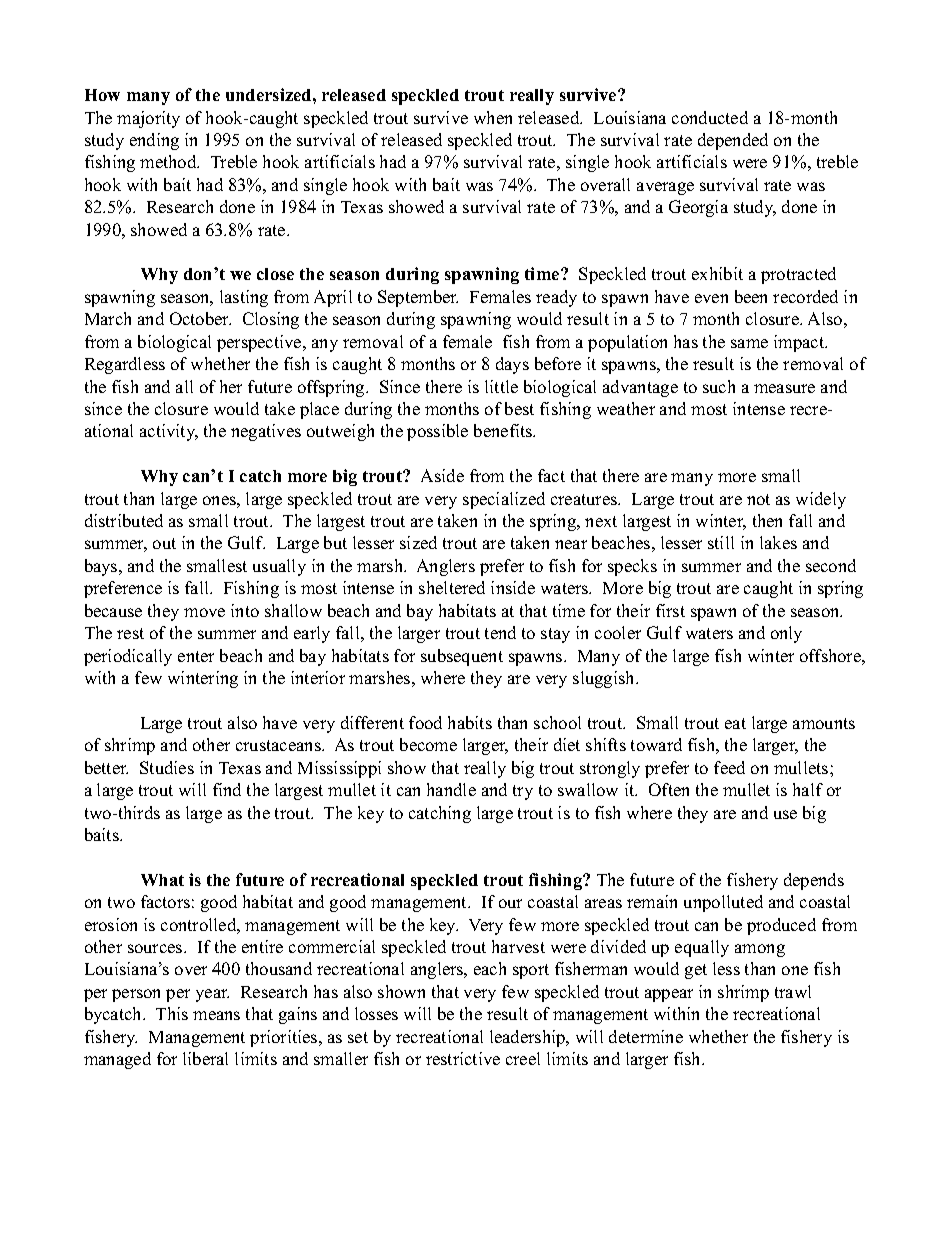  I want to click on depended, so click(733, 141).
